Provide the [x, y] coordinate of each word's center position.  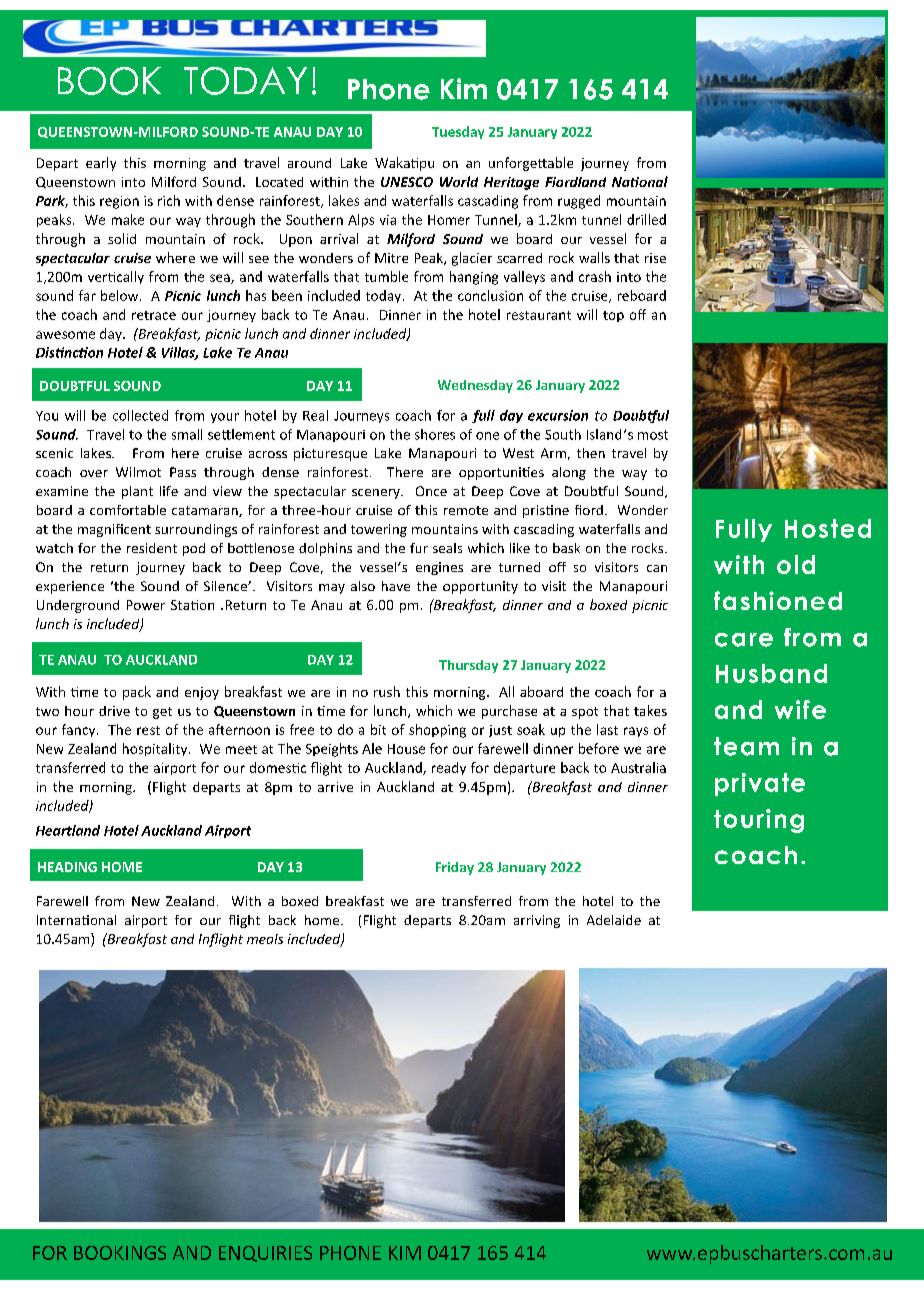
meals [265, 939]
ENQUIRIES [265, 1254]
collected [140, 415]
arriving [537, 921]
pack [137, 693]
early [101, 164]
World [459, 181]
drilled [646, 219]
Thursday [468, 666]
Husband [771, 673]
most [653, 435]
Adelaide [614, 920]
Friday [455, 868]
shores [435, 434]
